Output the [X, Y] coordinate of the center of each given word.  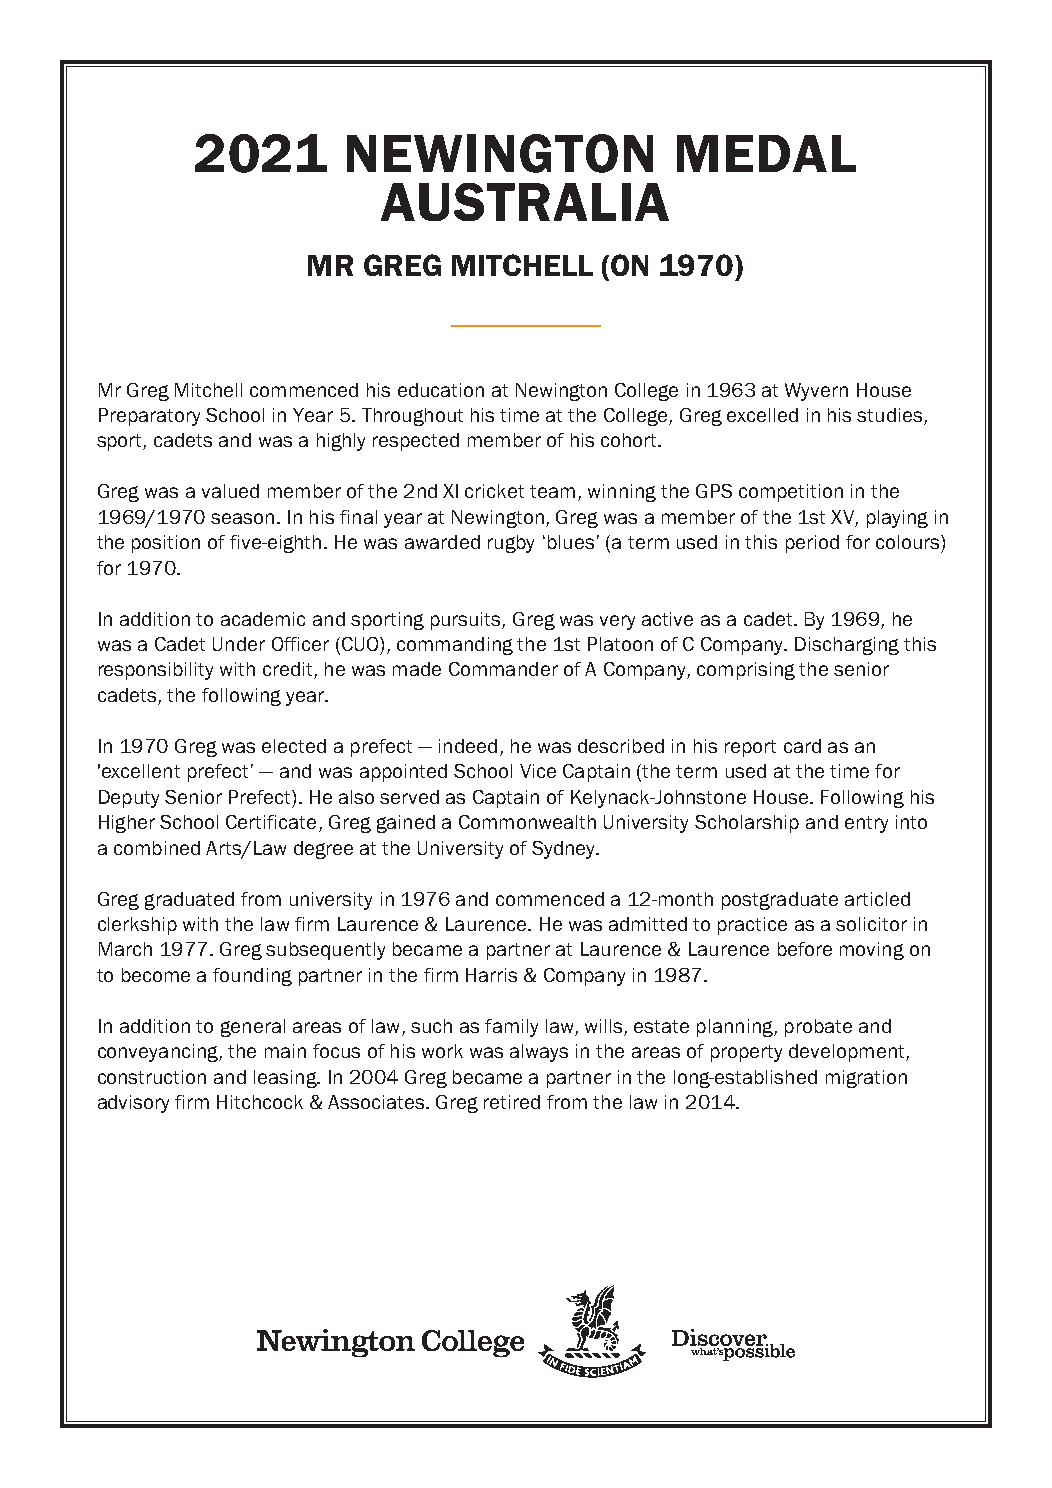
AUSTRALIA [525, 202]
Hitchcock [260, 1102]
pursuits [467, 621]
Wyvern [816, 392]
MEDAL [766, 153]
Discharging [847, 646]
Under [239, 644]
